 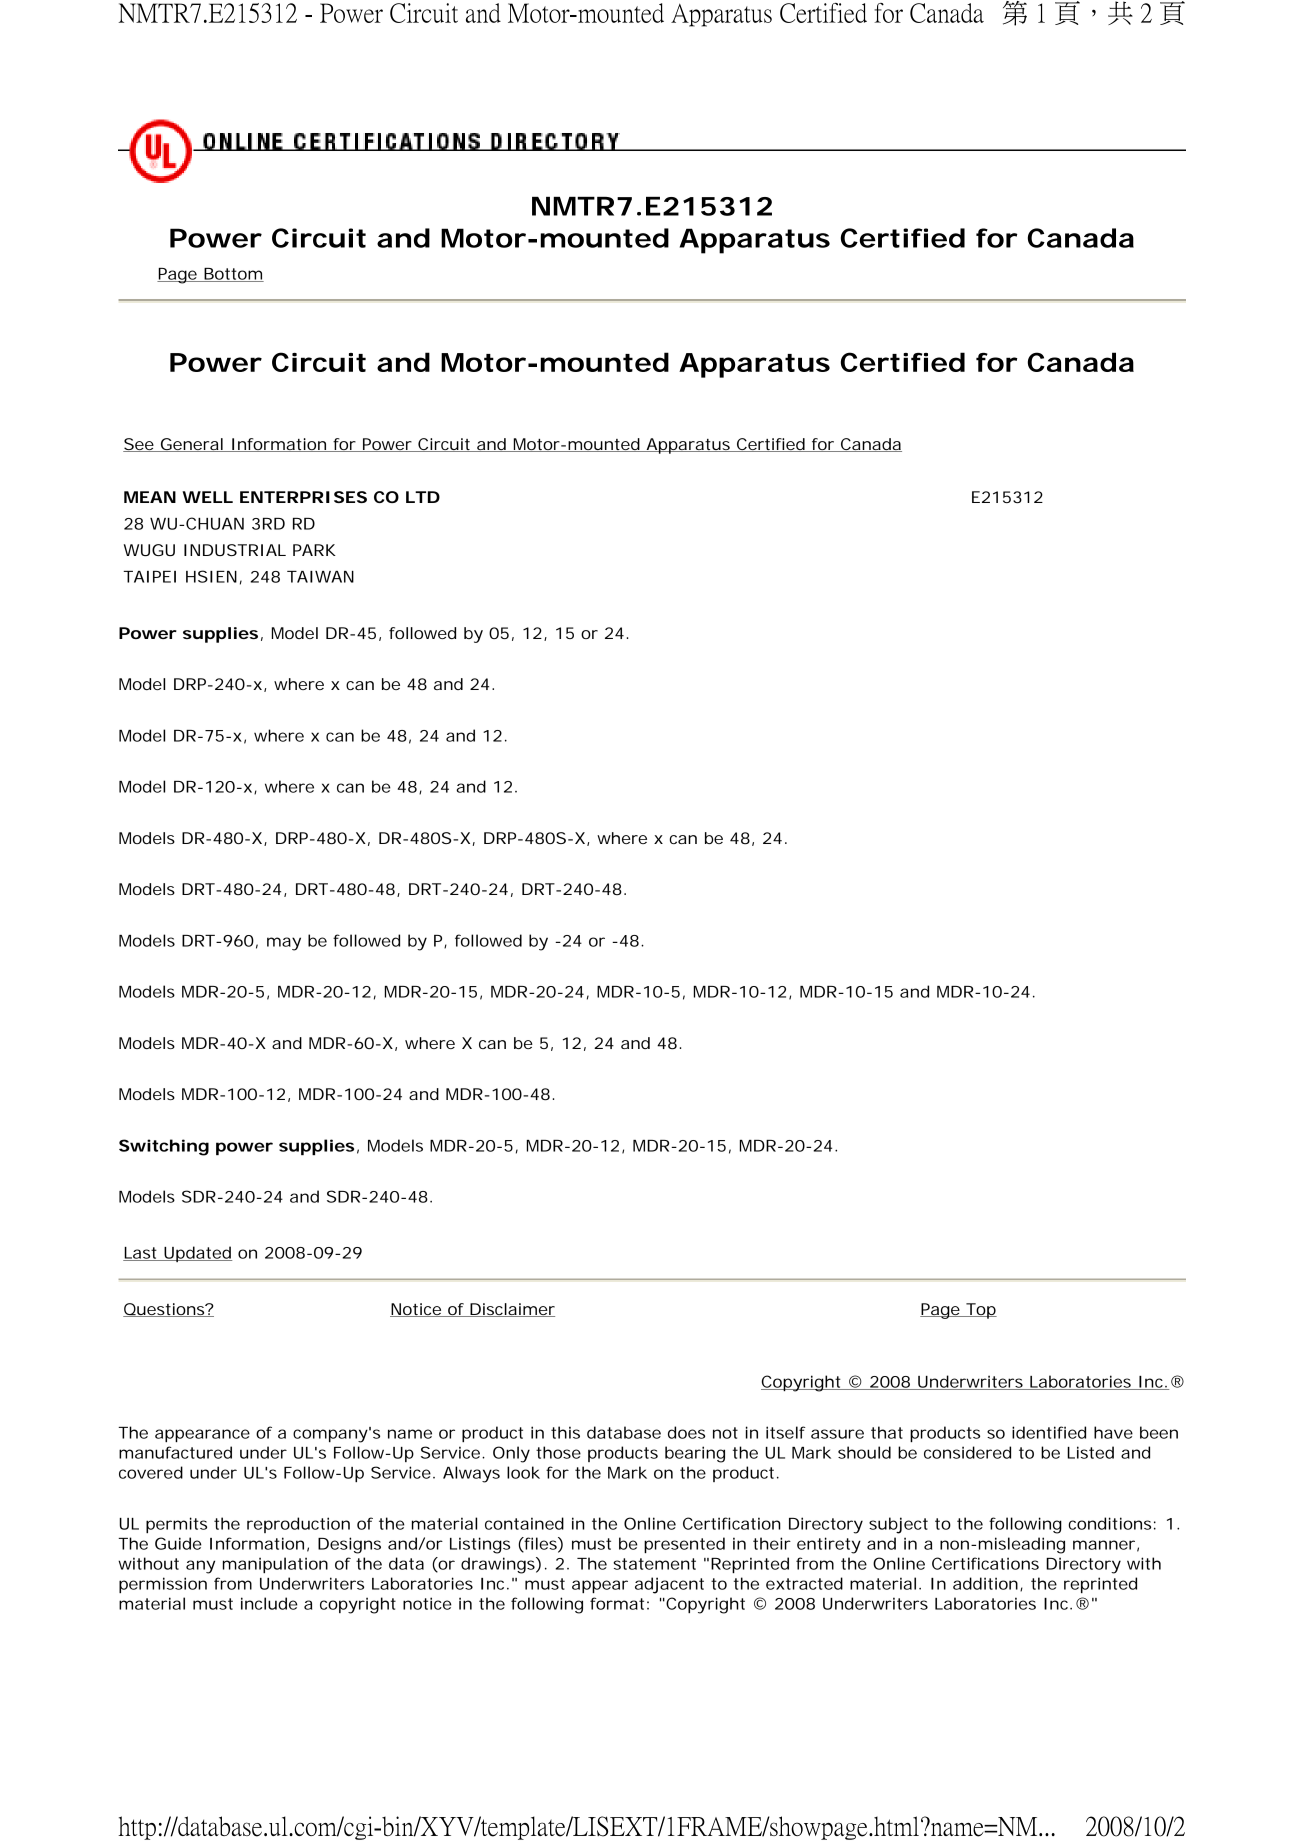 I want to click on TAIWAN, so click(x=320, y=577).
